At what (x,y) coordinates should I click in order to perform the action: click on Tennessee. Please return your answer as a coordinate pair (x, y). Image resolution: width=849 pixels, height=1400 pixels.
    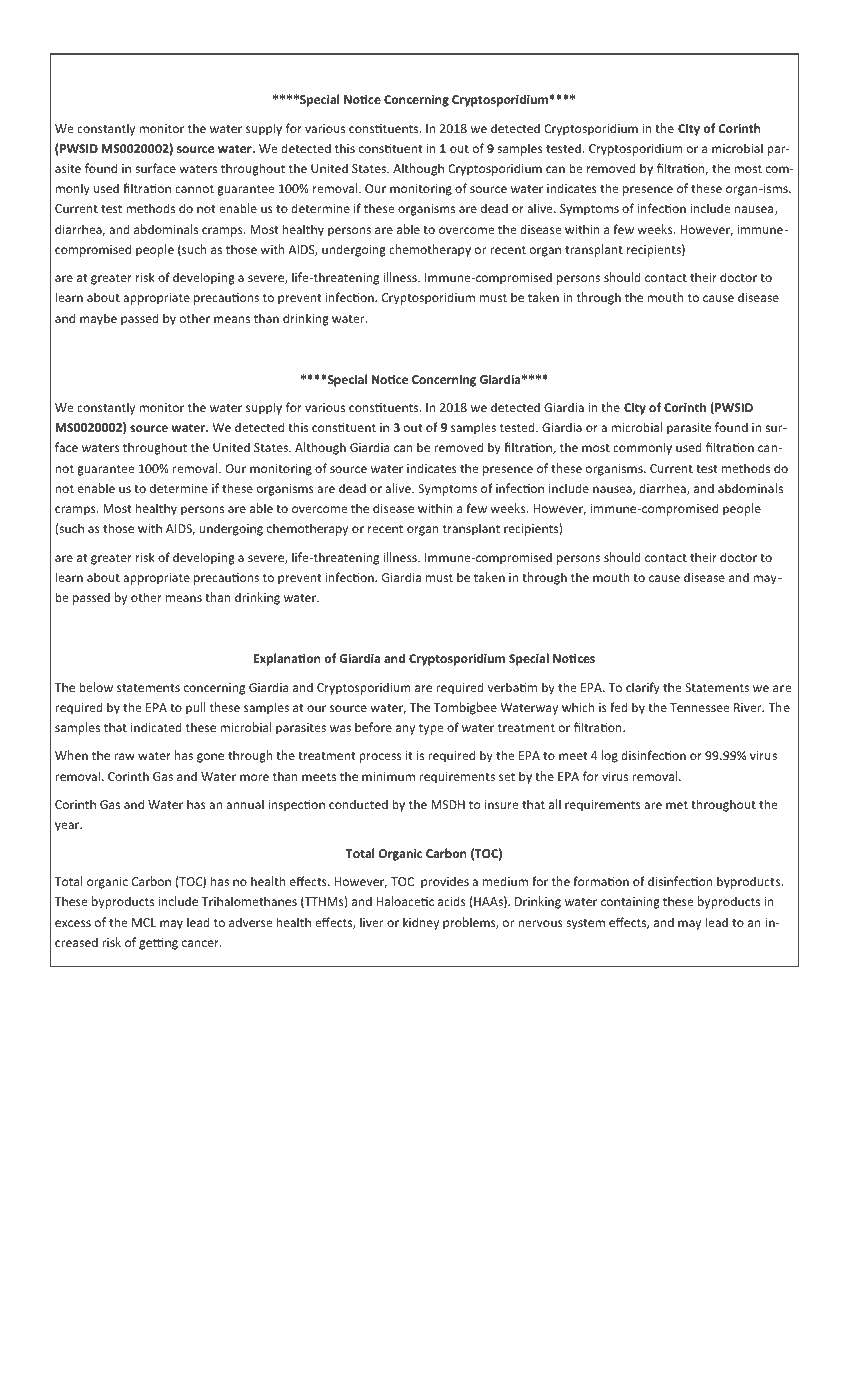
    Looking at the image, I should click on (699, 707).
